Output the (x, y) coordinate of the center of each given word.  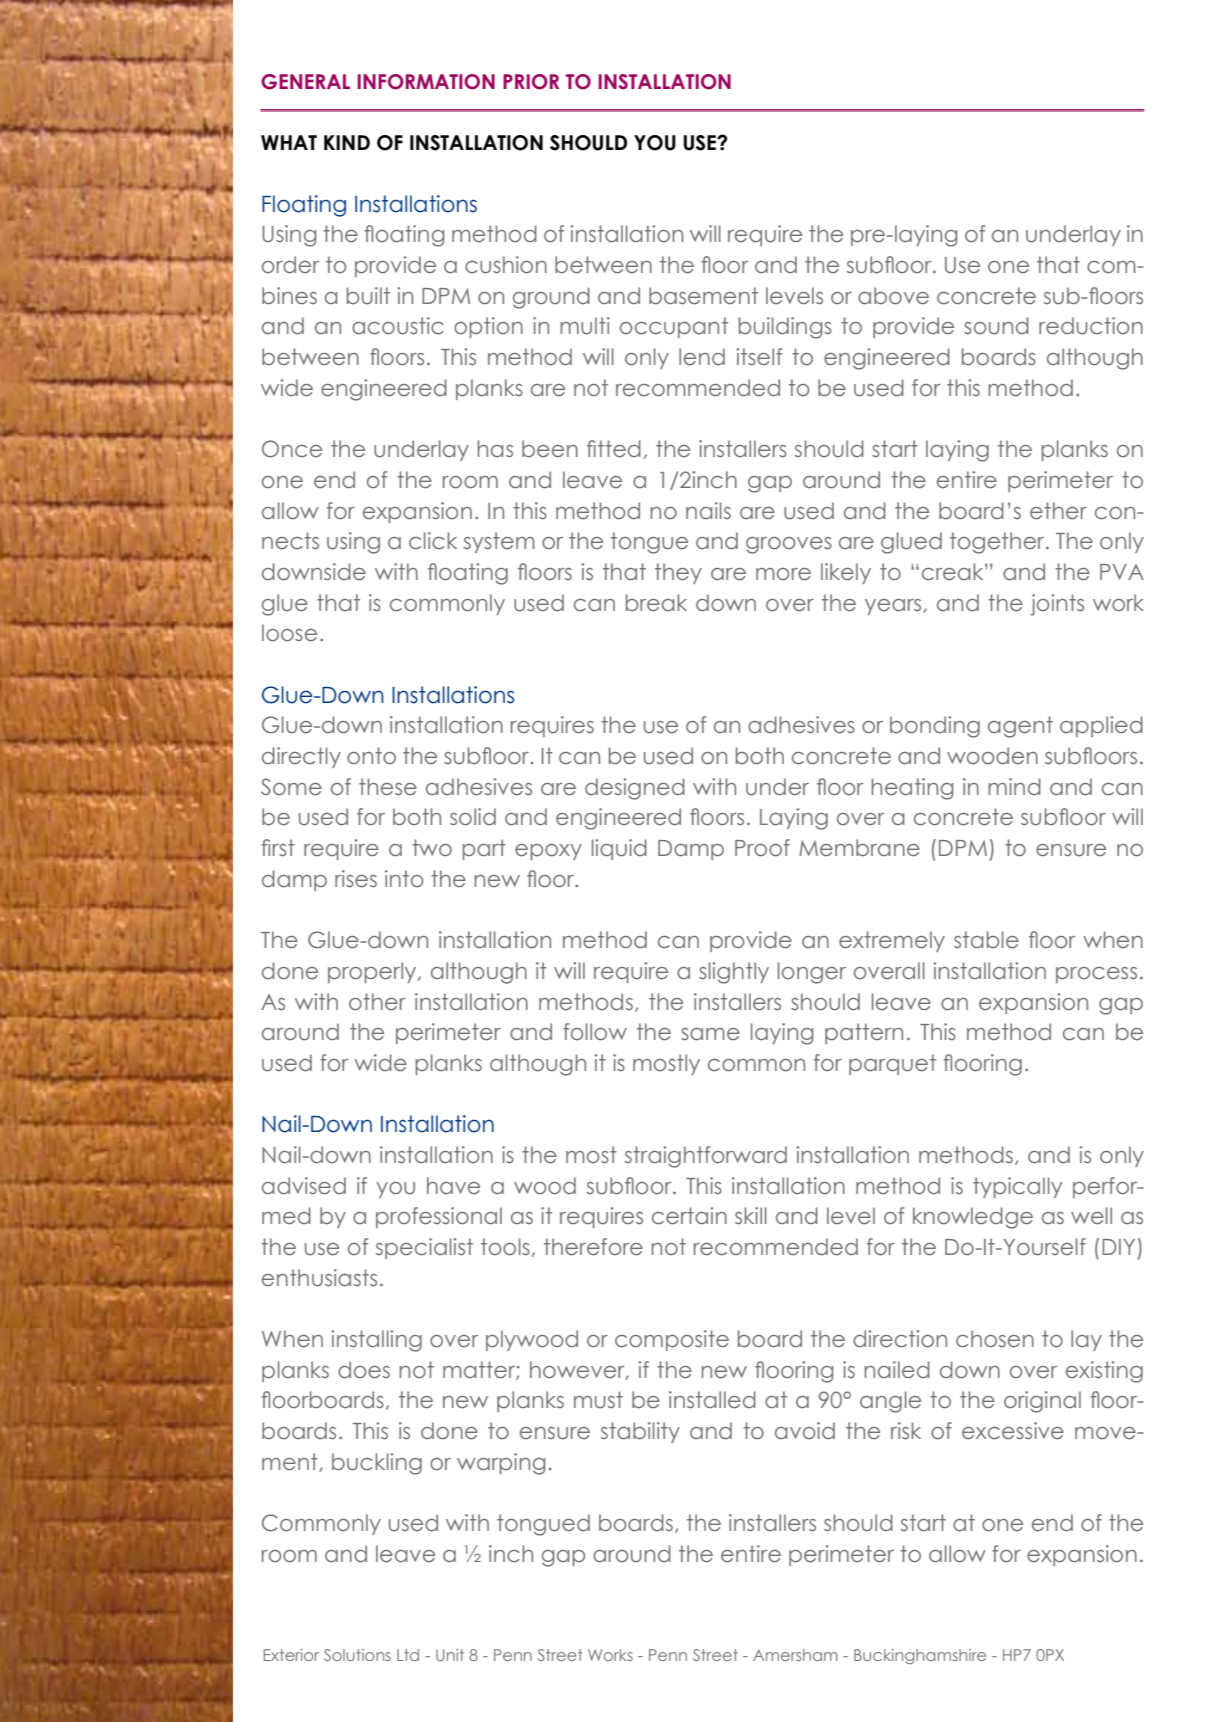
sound (996, 326)
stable (986, 940)
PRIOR (531, 82)
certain (689, 1216)
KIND (347, 142)
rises (356, 879)
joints (1057, 605)
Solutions (357, 1655)
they (678, 573)
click (433, 541)
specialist (424, 1248)
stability (640, 1432)
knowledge (973, 1218)
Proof (762, 848)
